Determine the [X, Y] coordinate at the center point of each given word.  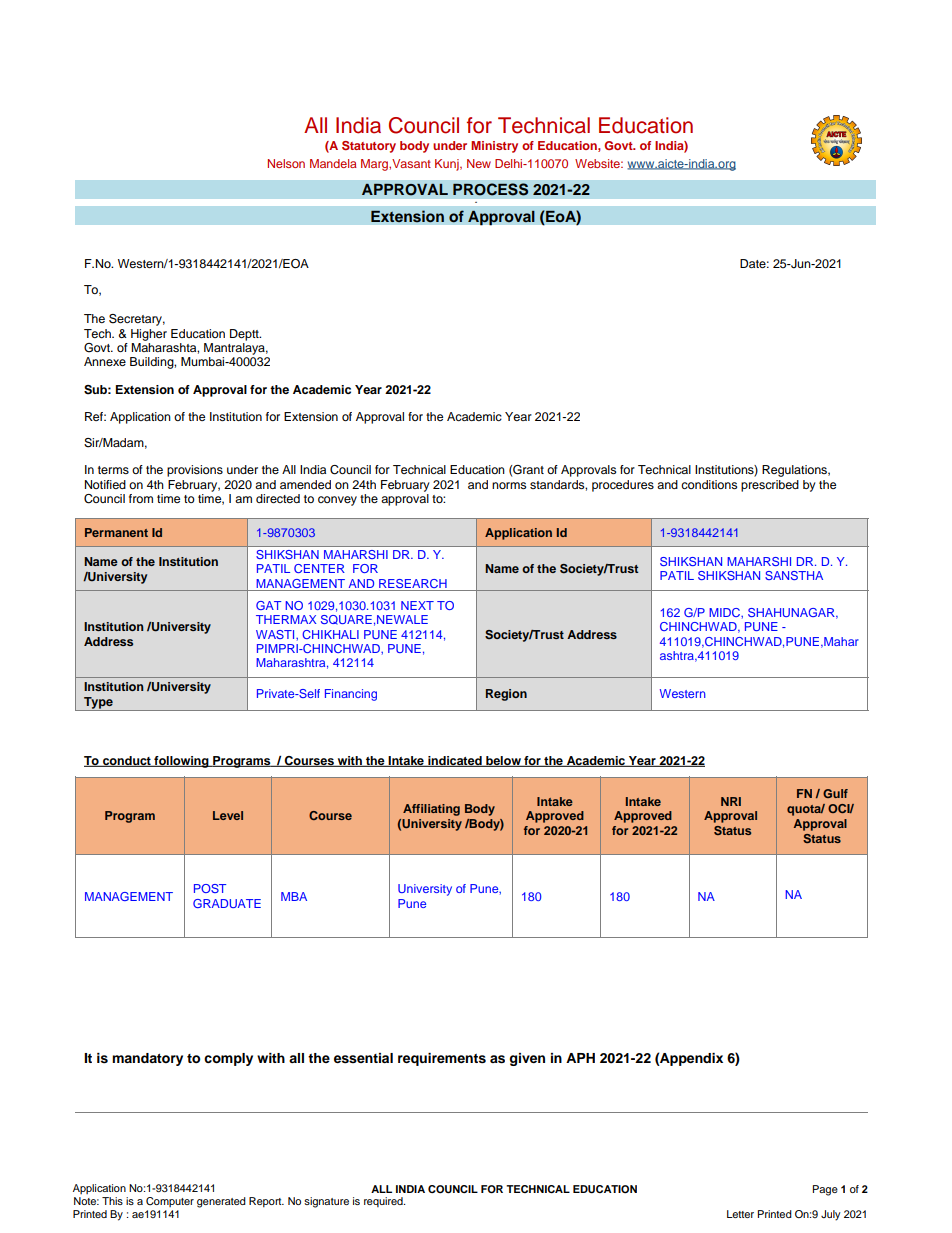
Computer [170, 1202]
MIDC [725, 612]
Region [506, 695]
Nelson [286, 163]
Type [98, 704]
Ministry [494, 147]
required [384, 1202]
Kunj [448, 165]
